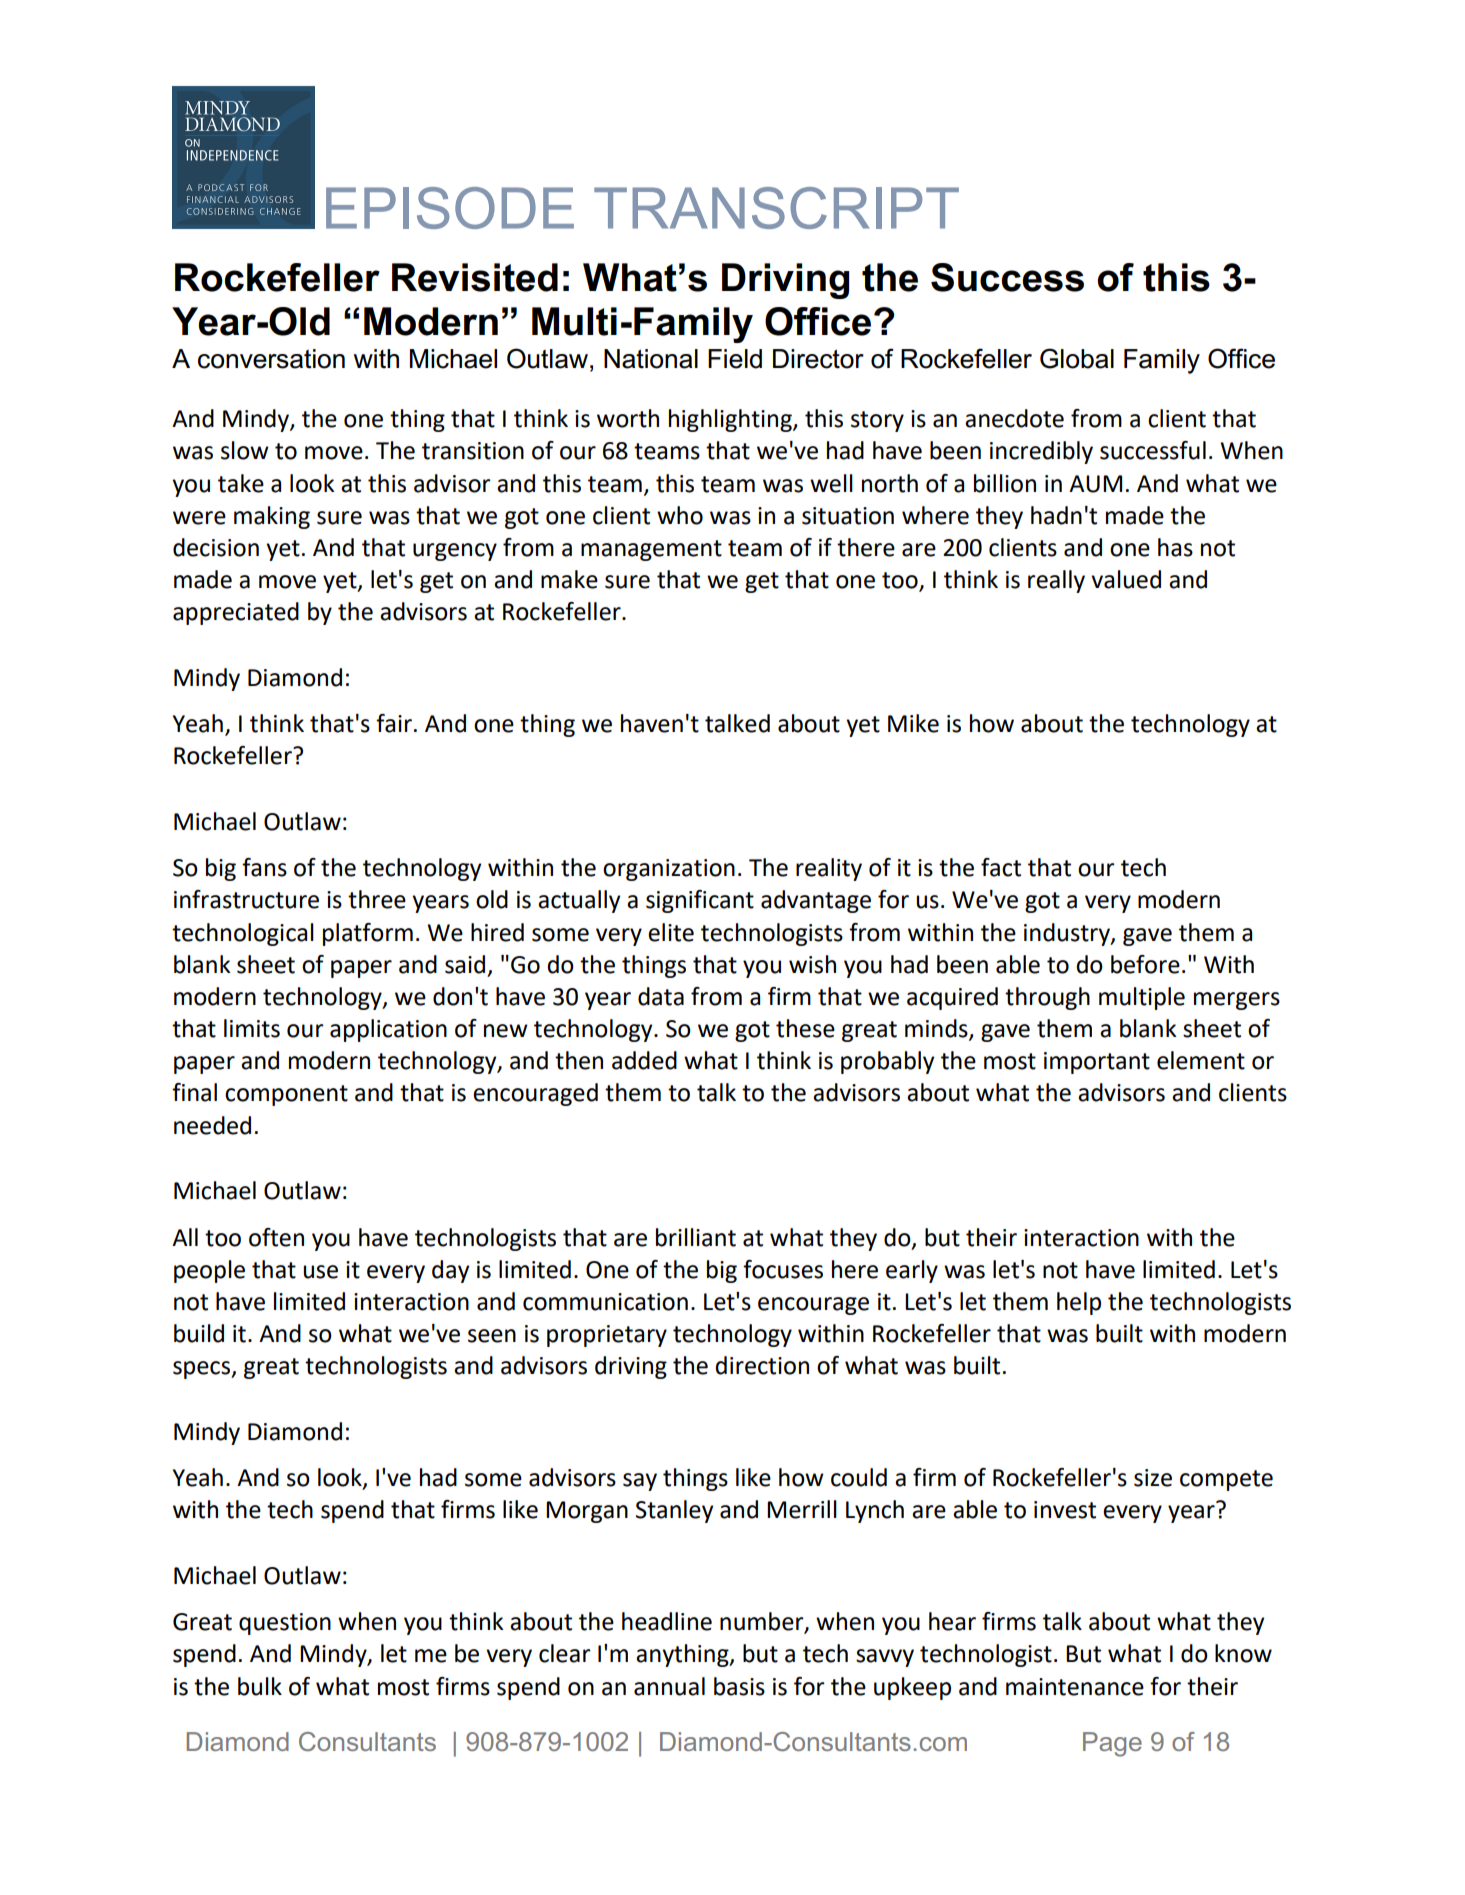  Describe the element at coordinates (776, 208) in the page. I see `TRANSCRIPT` at that location.
